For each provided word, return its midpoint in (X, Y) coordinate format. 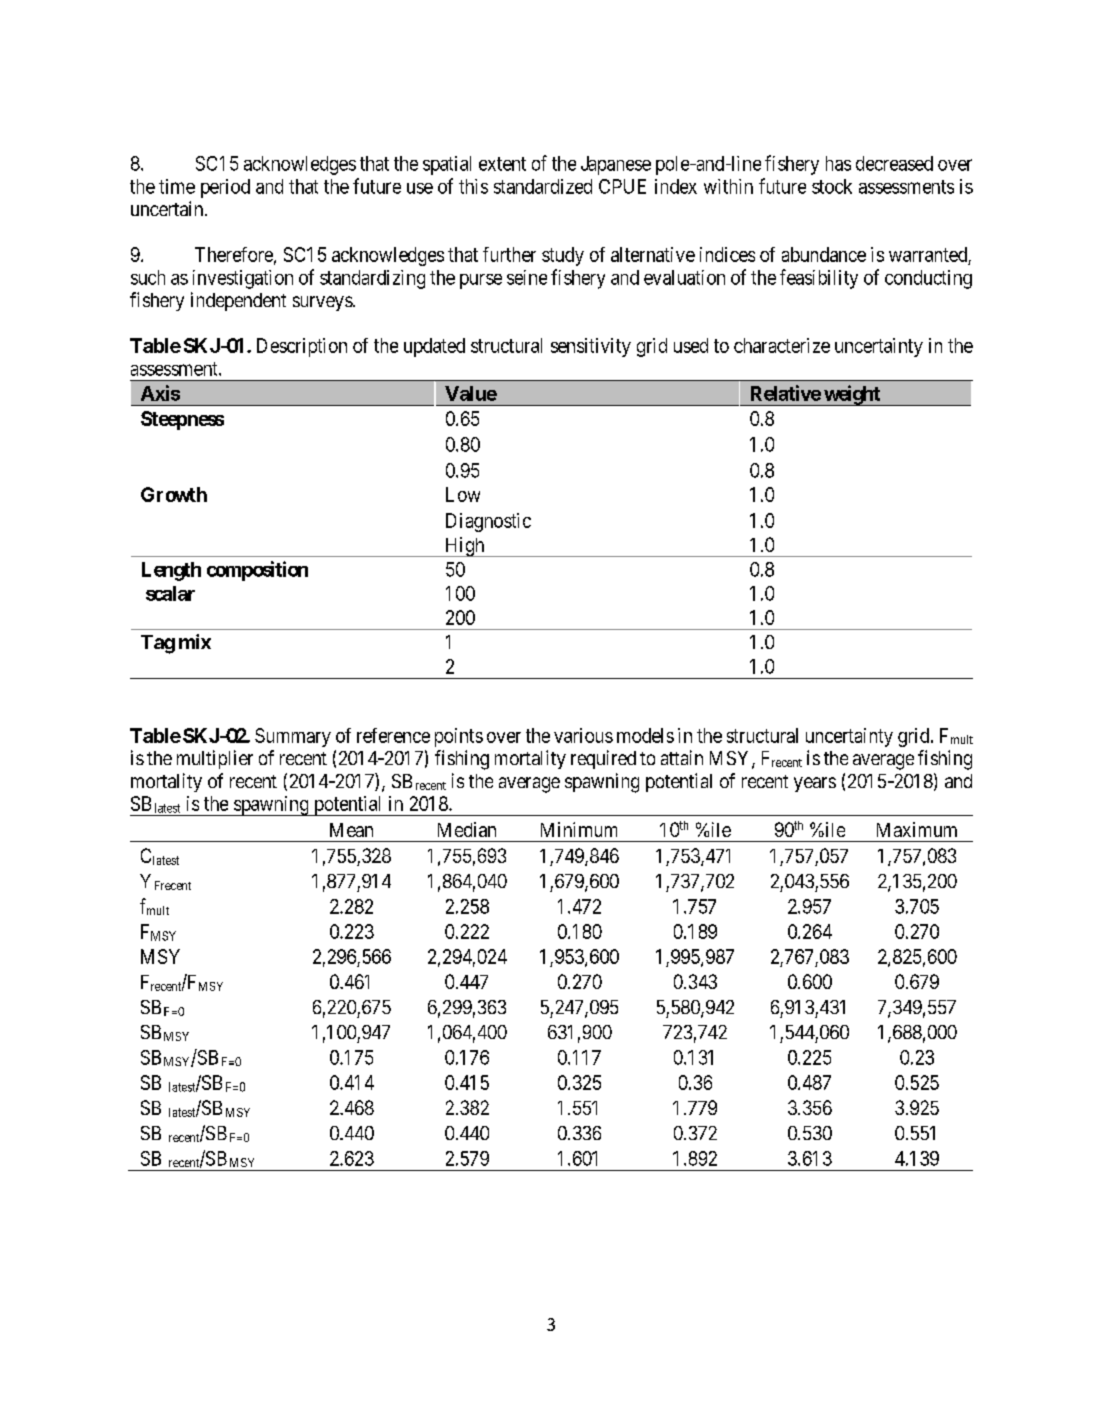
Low (463, 494)
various (583, 735)
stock (832, 186)
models (645, 735)
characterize (782, 345)
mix (195, 641)
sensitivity (591, 347)
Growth (174, 494)
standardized (543, 186)
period (225, 188)
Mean (351, 830)
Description (302, 347)
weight (852, 395)
